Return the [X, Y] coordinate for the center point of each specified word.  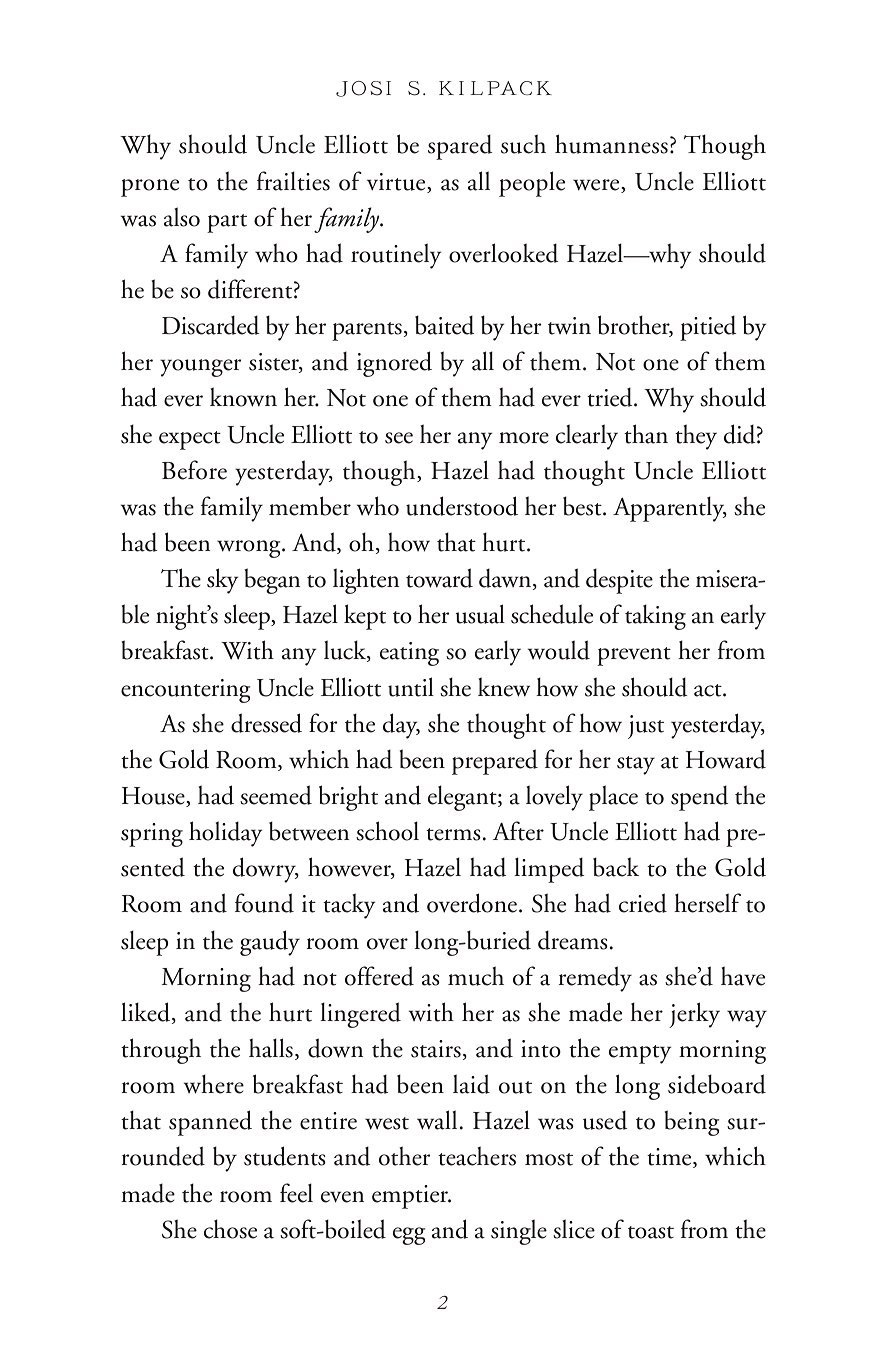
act [709, 690]
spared [460, 147]
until [411, 687]
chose [230, 1229]
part [227, 223]
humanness [611, 144]
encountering [185, 691]
